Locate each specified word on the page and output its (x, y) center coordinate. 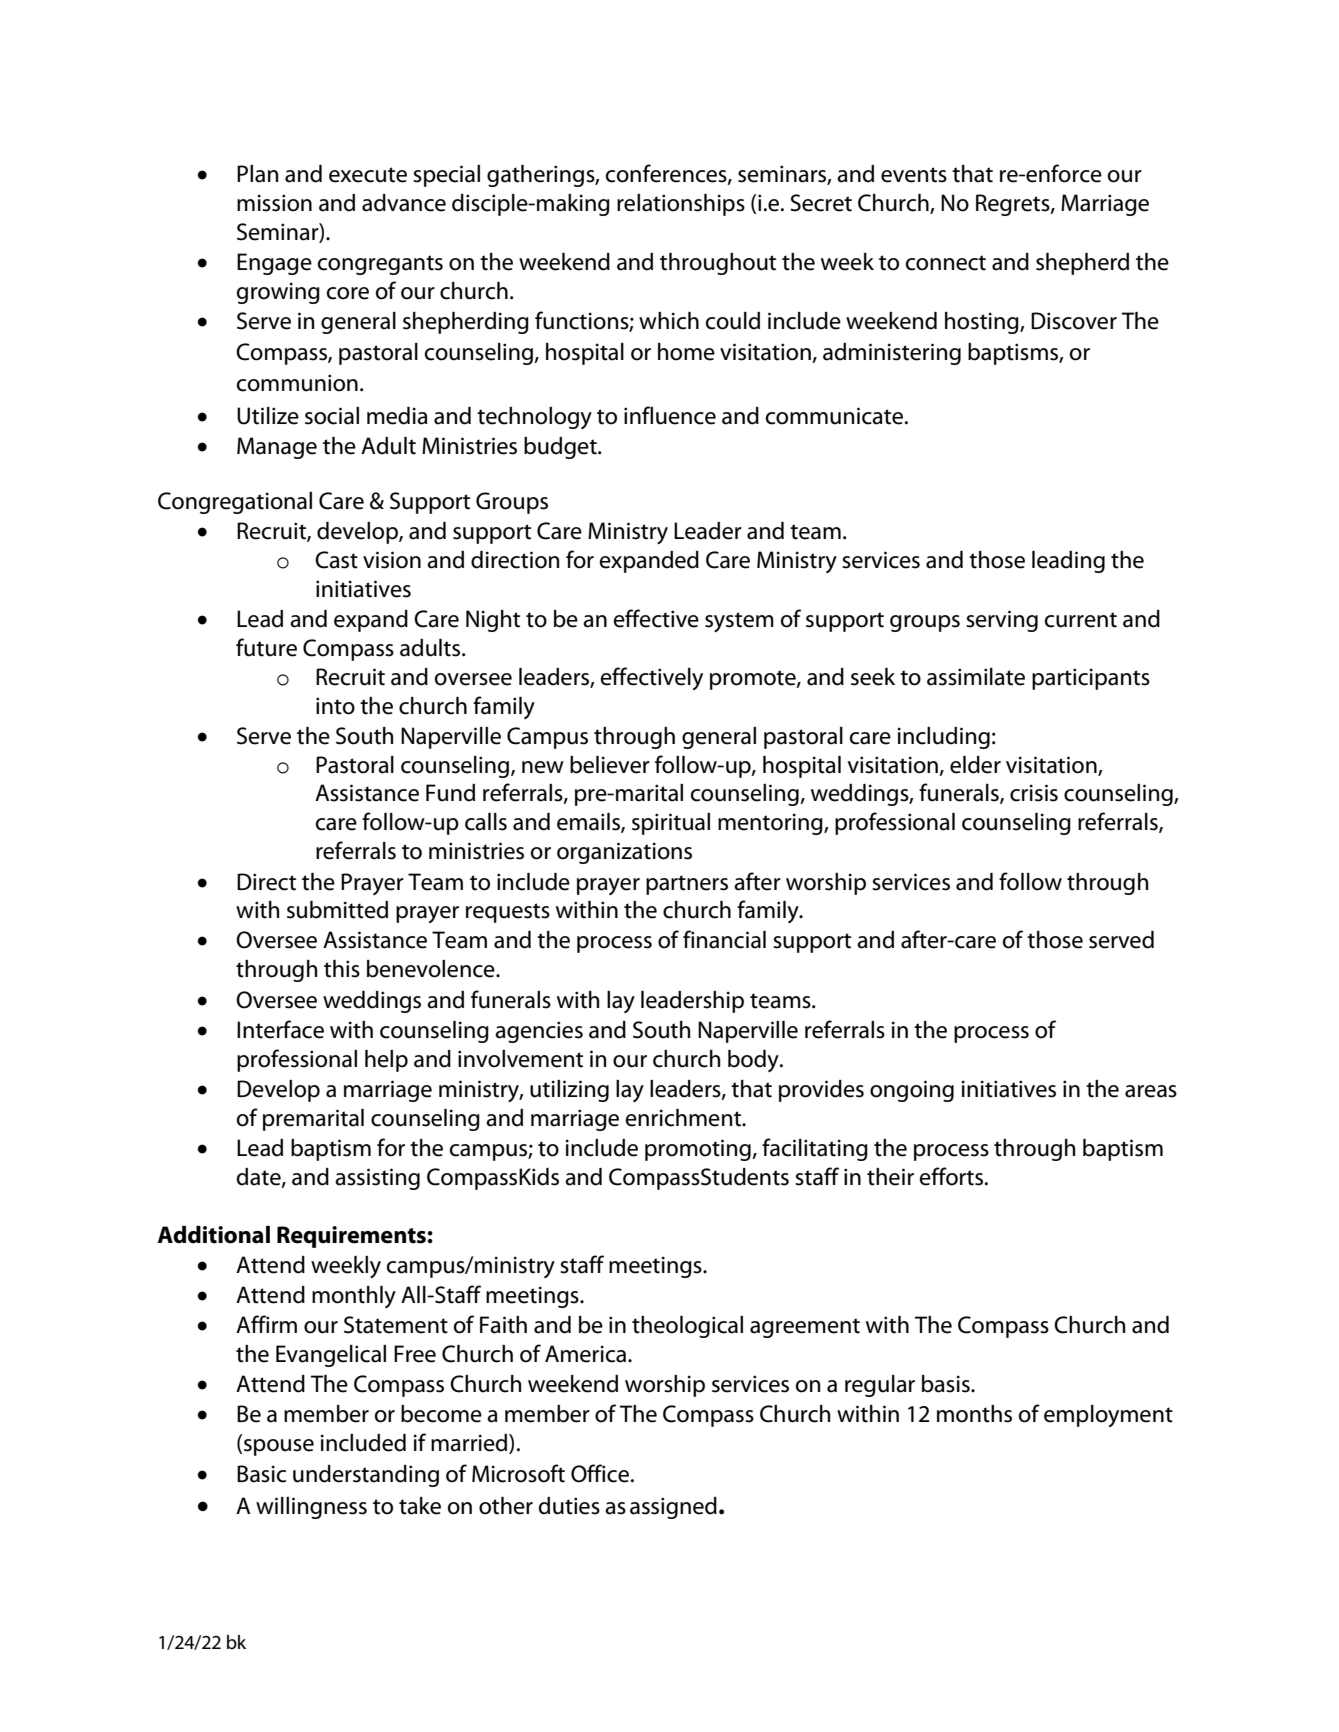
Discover (1074, 321)
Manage (277, 448)
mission (274, 203)
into (335, 706)
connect (946, 263)
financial (724, 939)
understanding (366, 1476)
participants (1091, 679)
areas (1151, 1091)
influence (670, 415)
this (342, 969)
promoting (699, 1150)
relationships (681, 205)
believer (610, 765)
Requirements (351, 1237)
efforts (953, 1176)
